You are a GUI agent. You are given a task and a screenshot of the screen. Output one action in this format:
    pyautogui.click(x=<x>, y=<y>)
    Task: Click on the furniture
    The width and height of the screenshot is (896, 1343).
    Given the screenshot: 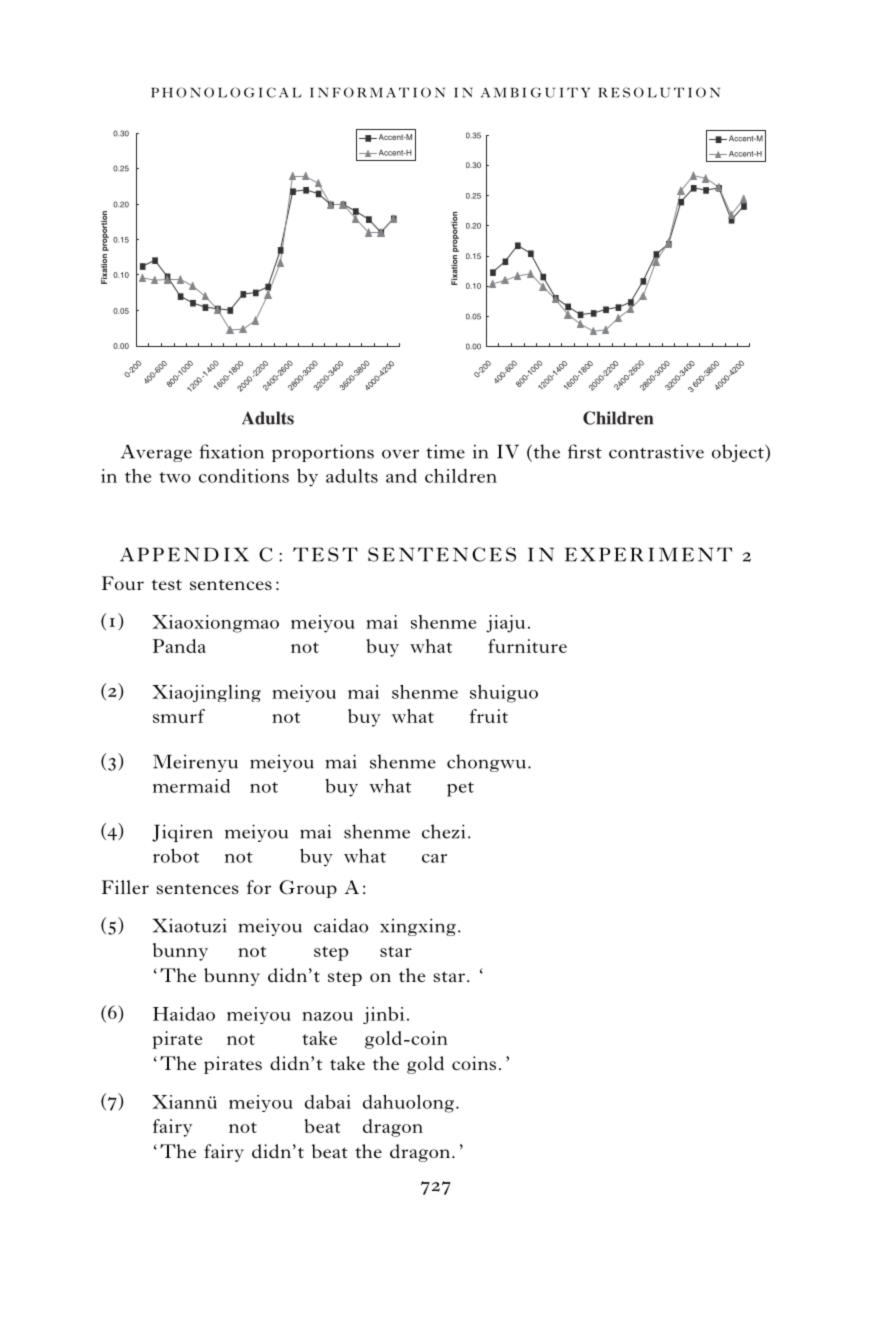 What is the action you would take?
    pyautogui.click(x=527, y=646)
